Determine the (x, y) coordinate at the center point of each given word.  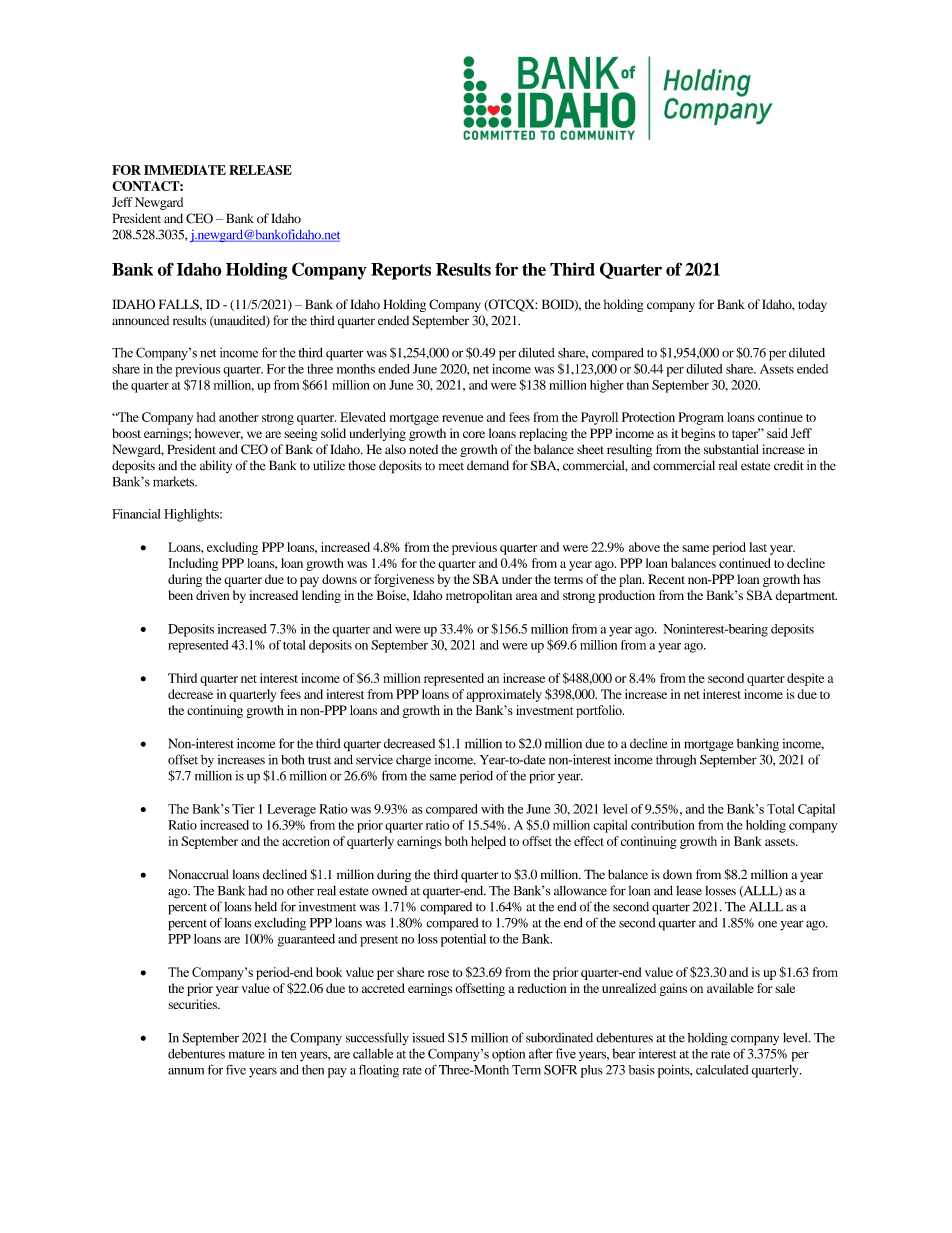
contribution (662, 825)
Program (701, 418)
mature (247, 1054)
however (219, 434)
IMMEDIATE (185, 170)
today (812, 305)
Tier (243, 809)
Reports (401, 271)
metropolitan (479, 596)
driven (213, 595)
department (806, 596)
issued (428, 1038)
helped (488, 842)
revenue (462, 418)
